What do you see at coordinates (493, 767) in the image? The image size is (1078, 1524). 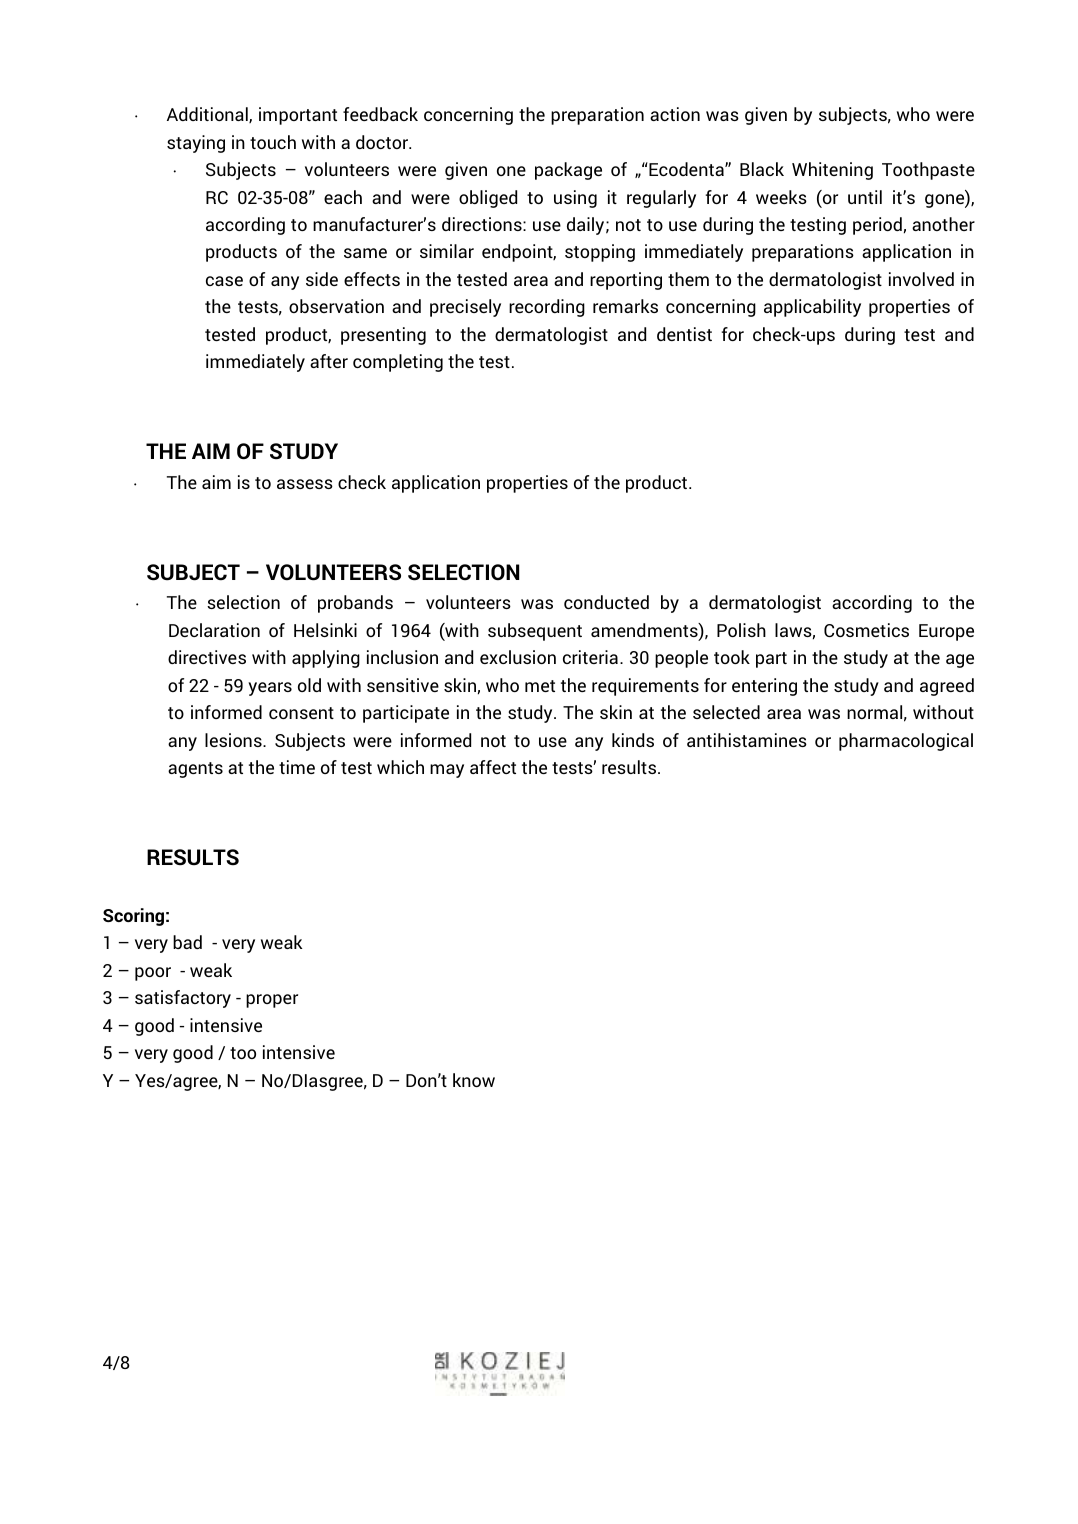 I see `affect` at bounding box center [493, 767].
